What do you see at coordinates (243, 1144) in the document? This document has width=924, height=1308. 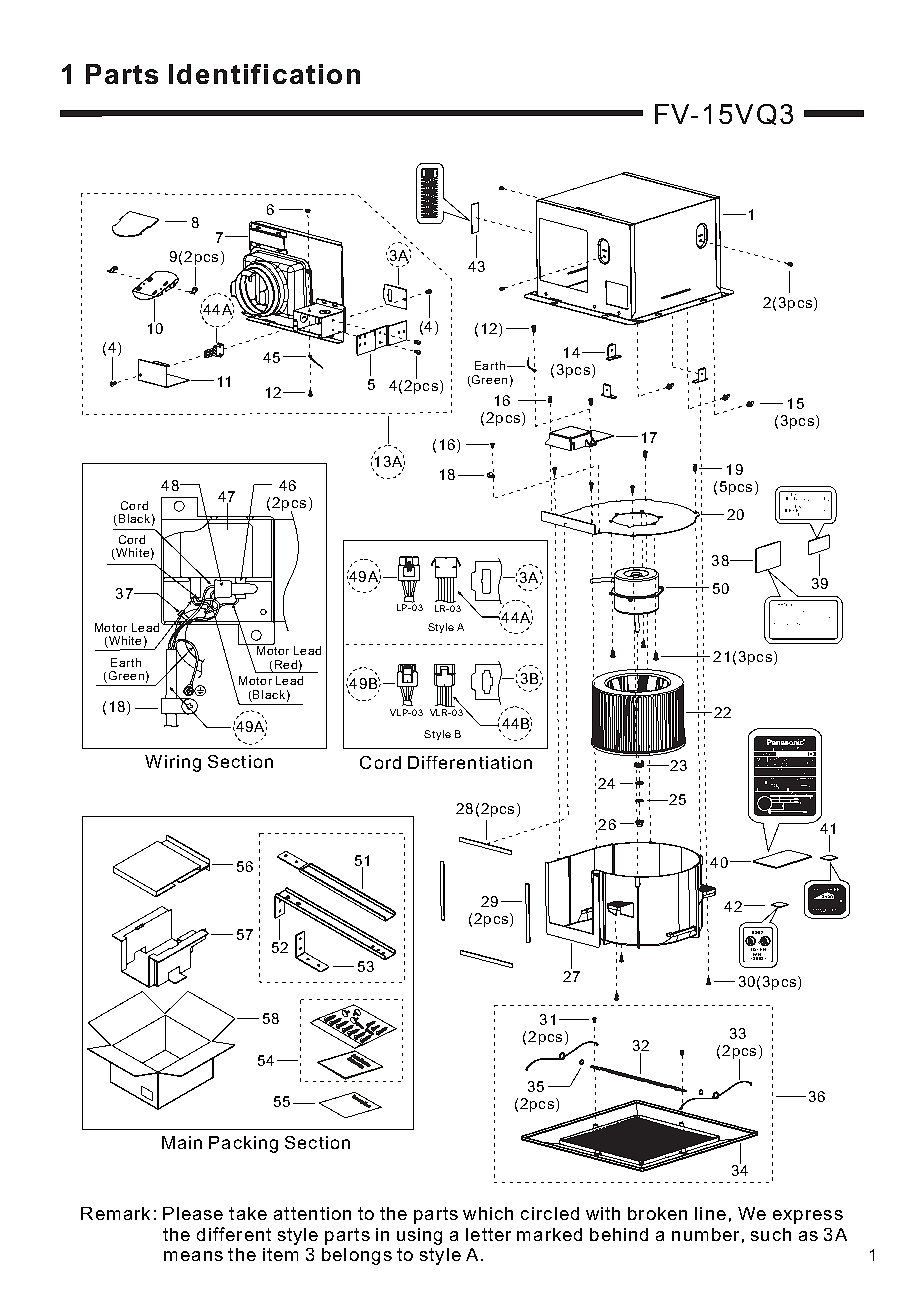 I see `Packing` at bounding box center [243, 1144].
